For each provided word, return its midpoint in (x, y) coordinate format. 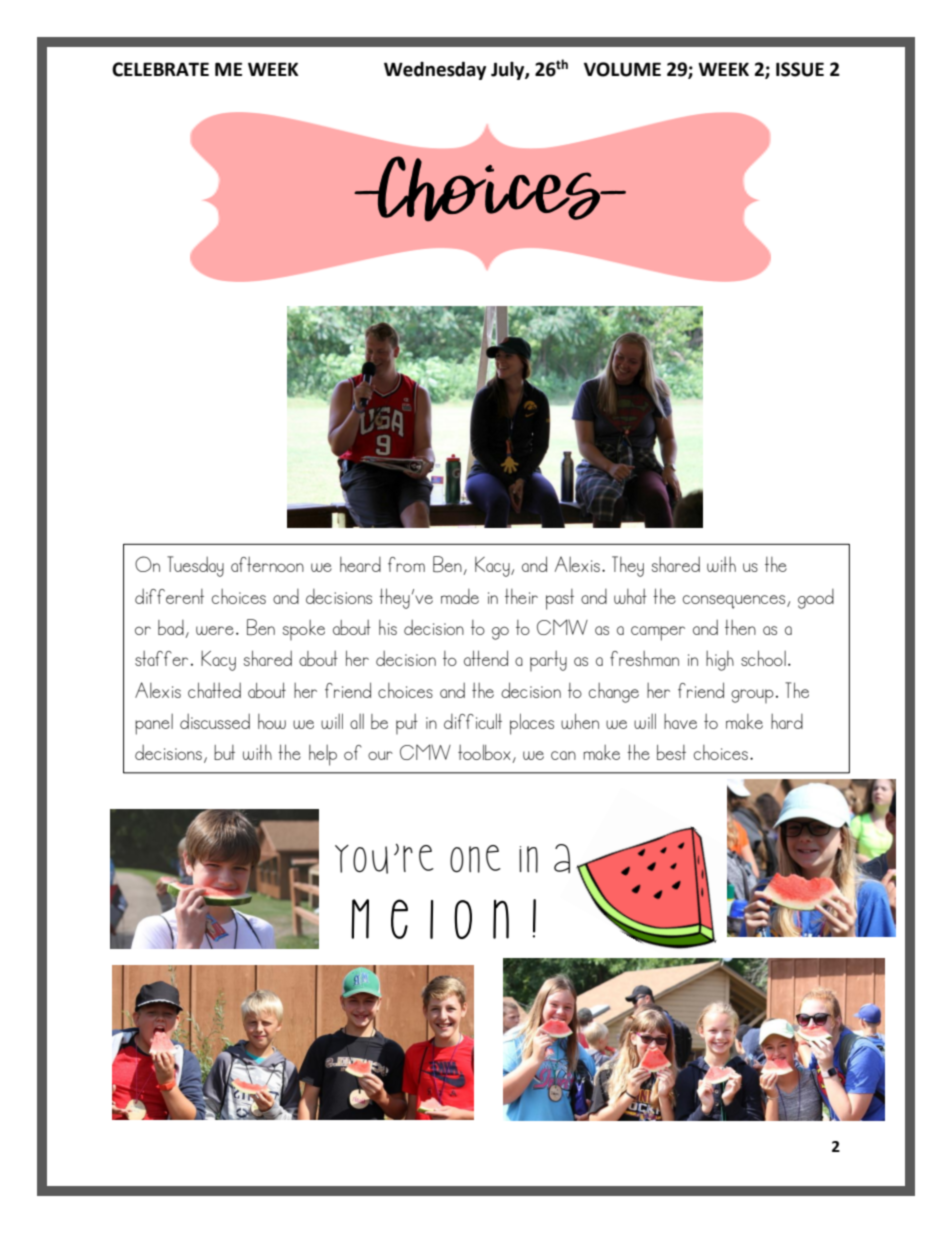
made (460, 596)
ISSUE (800, 69)
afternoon (267, 564)
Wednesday (435, 70)
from (406, 564)
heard (360, 564)
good (816, 599)
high (720, 661)
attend (486, 658)
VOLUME (622, 69)
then (740, 627)
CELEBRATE (160, 69)
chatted (214, 690)
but (224, 752)
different (169, 596)
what (630, 596)
